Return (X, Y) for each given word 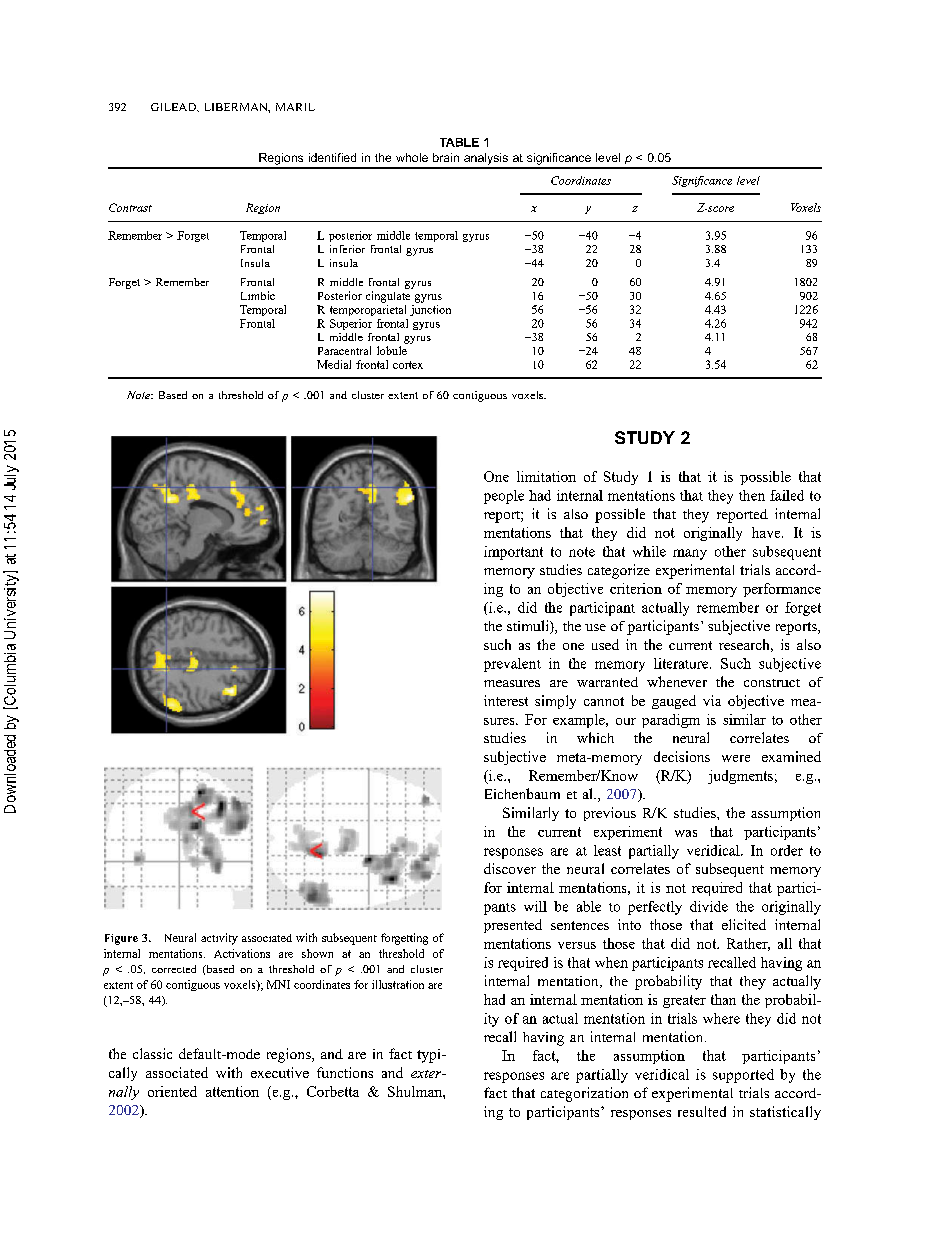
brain (446, 157)
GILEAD (174, 107)
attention (232, 1091)
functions (345, 1072)
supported (743, 1076)
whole (412, 157)
